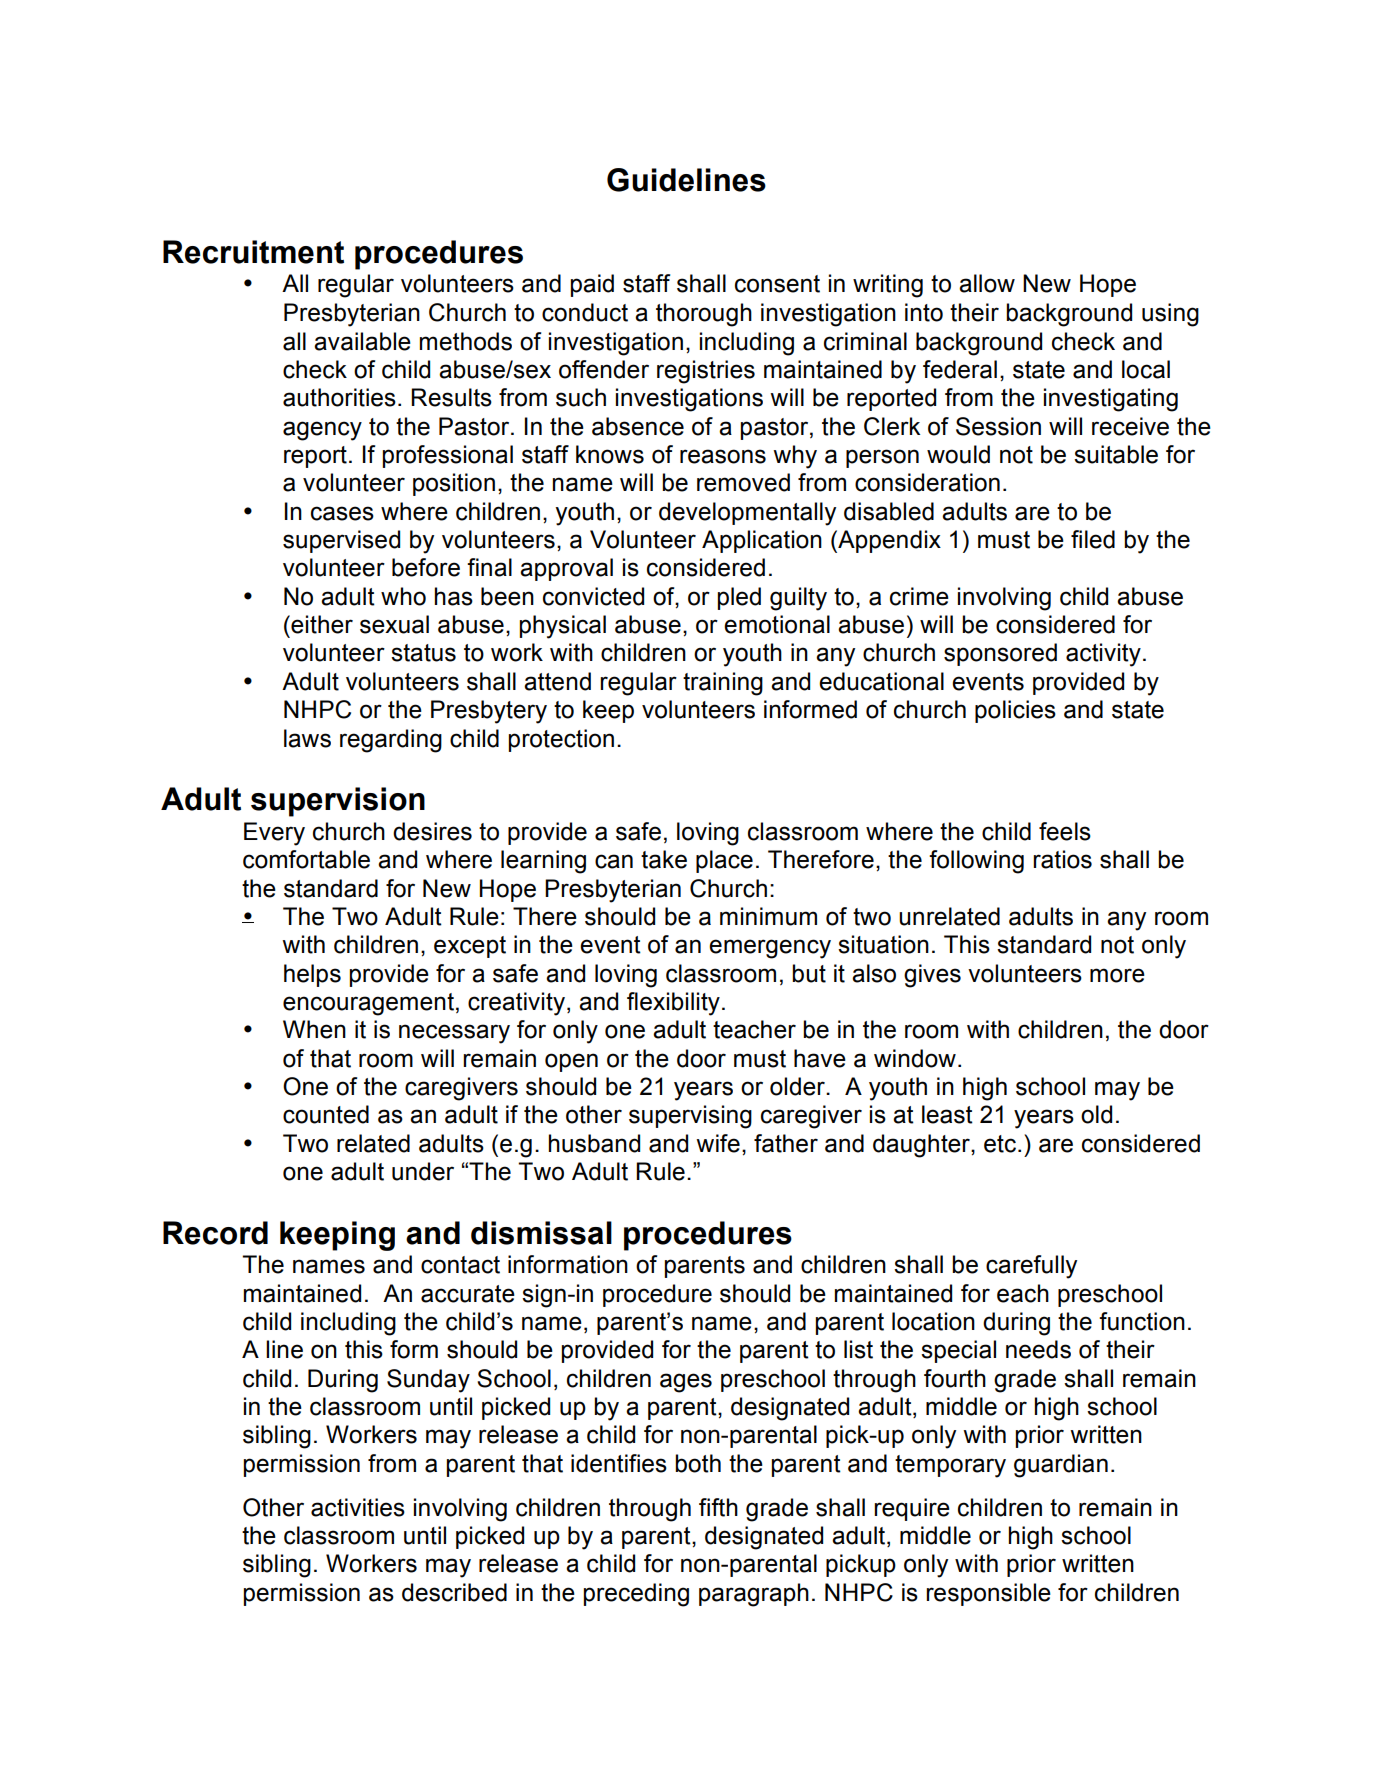 The image size is (1373, 1777). I want to click on etc, so click(1000, 1144).
